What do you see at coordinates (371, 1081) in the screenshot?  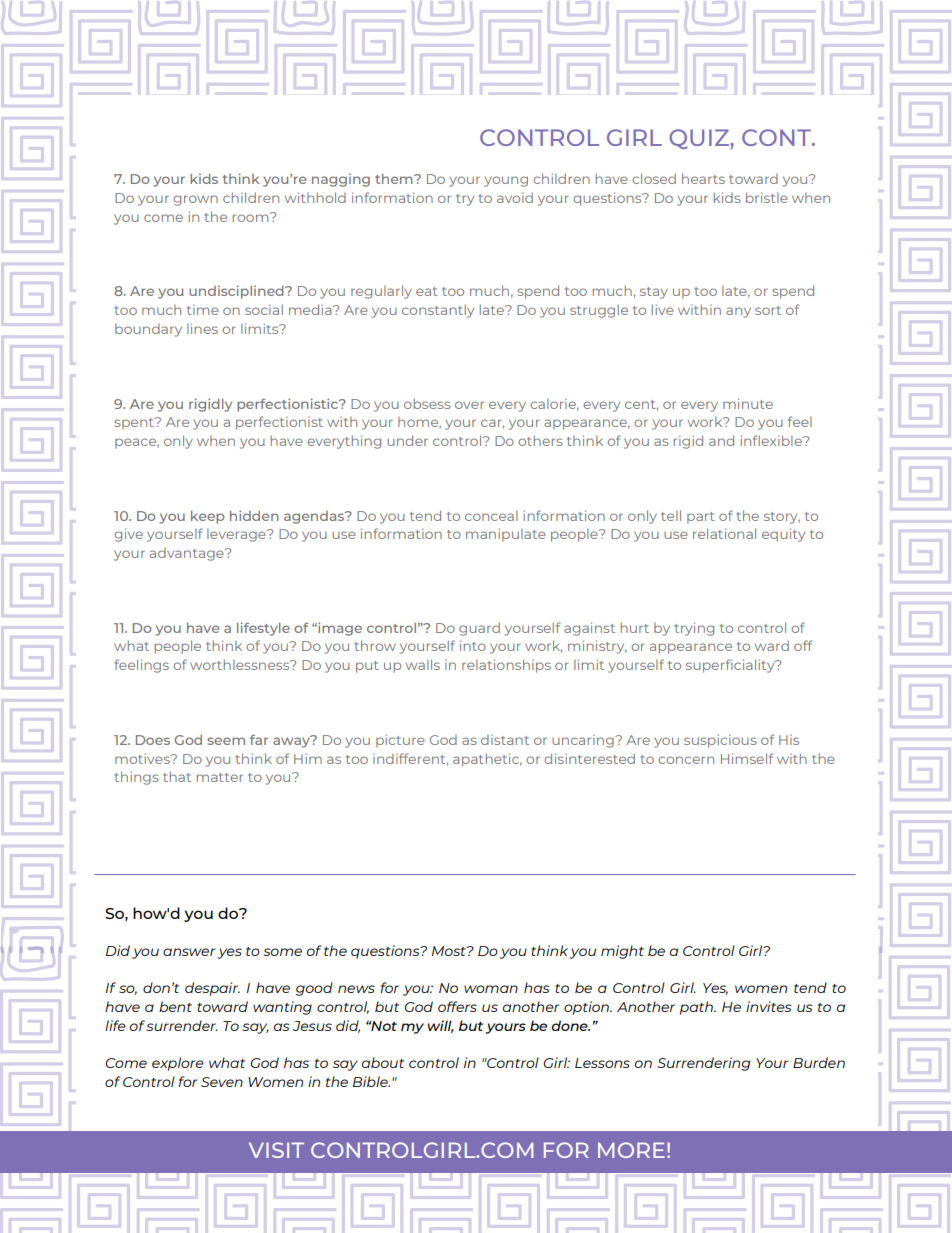 I see `Bible` at bounding box center [371, 1081].
